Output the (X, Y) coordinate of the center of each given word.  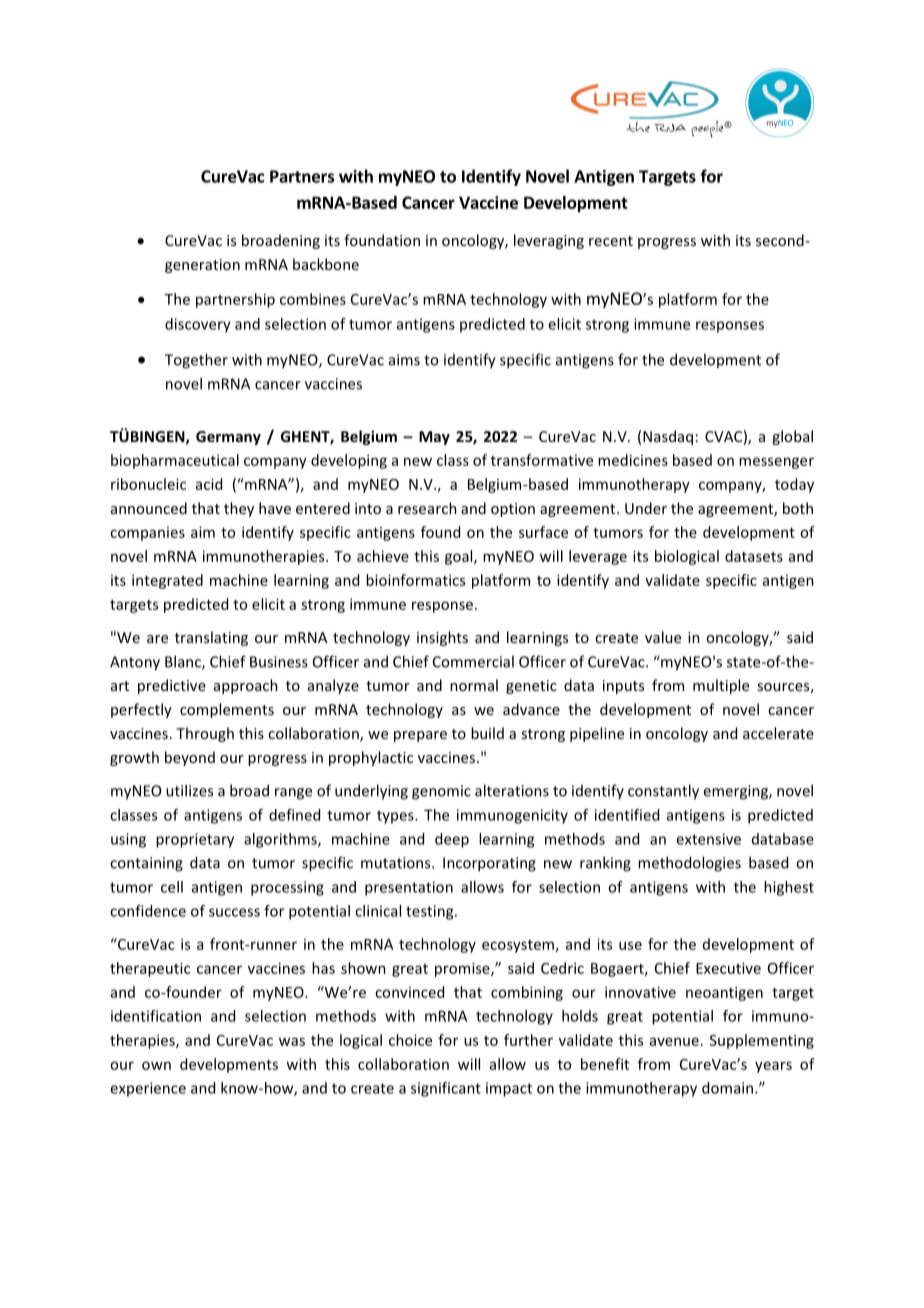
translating (211, 638)
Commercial (473, 661)
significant (446, 1089)
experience (148, 1089)
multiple (721, 686)
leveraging (549, 241)
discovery (198, 325)
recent (611, 241)
